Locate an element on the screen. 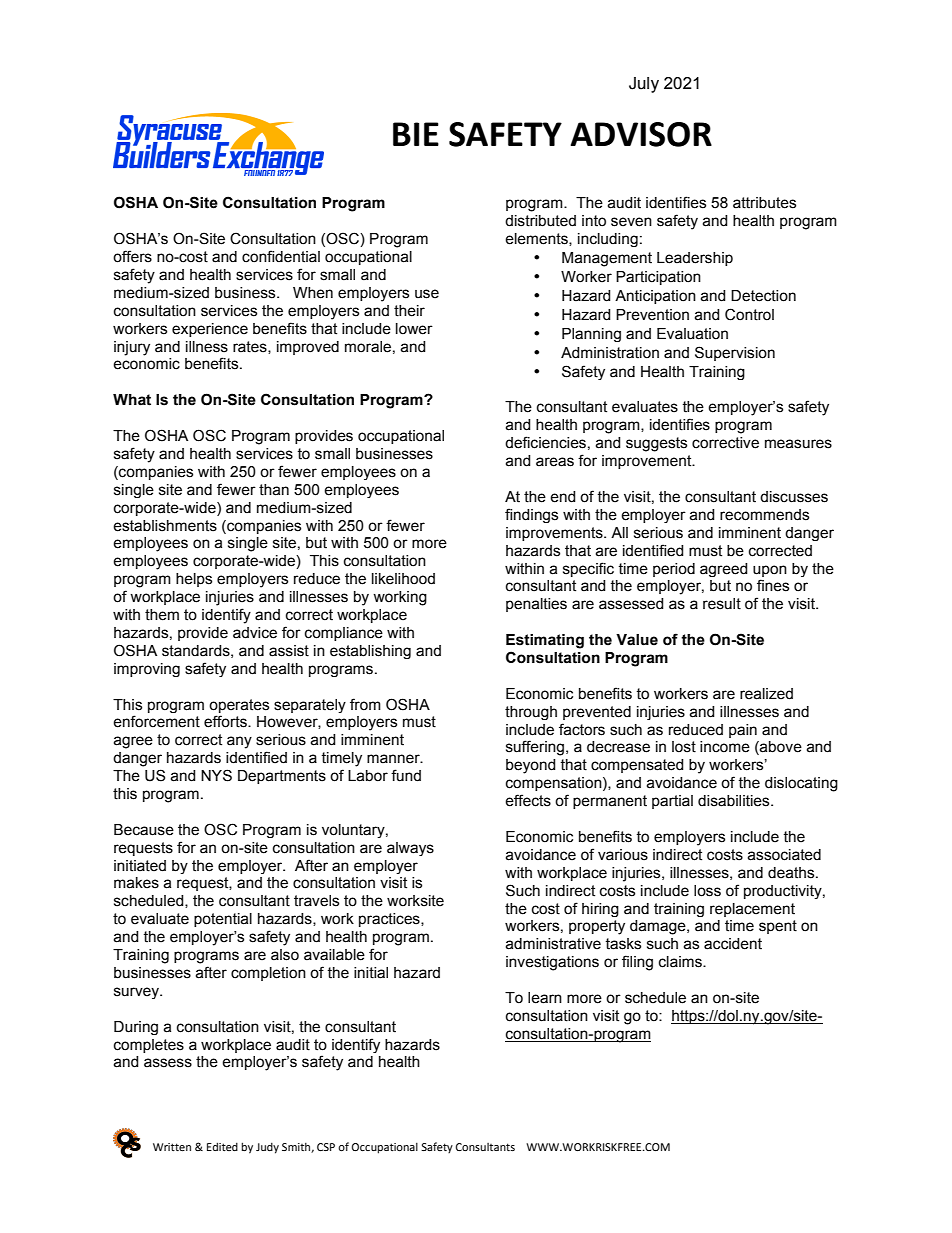  Control is located at coordinates (749, 314).
